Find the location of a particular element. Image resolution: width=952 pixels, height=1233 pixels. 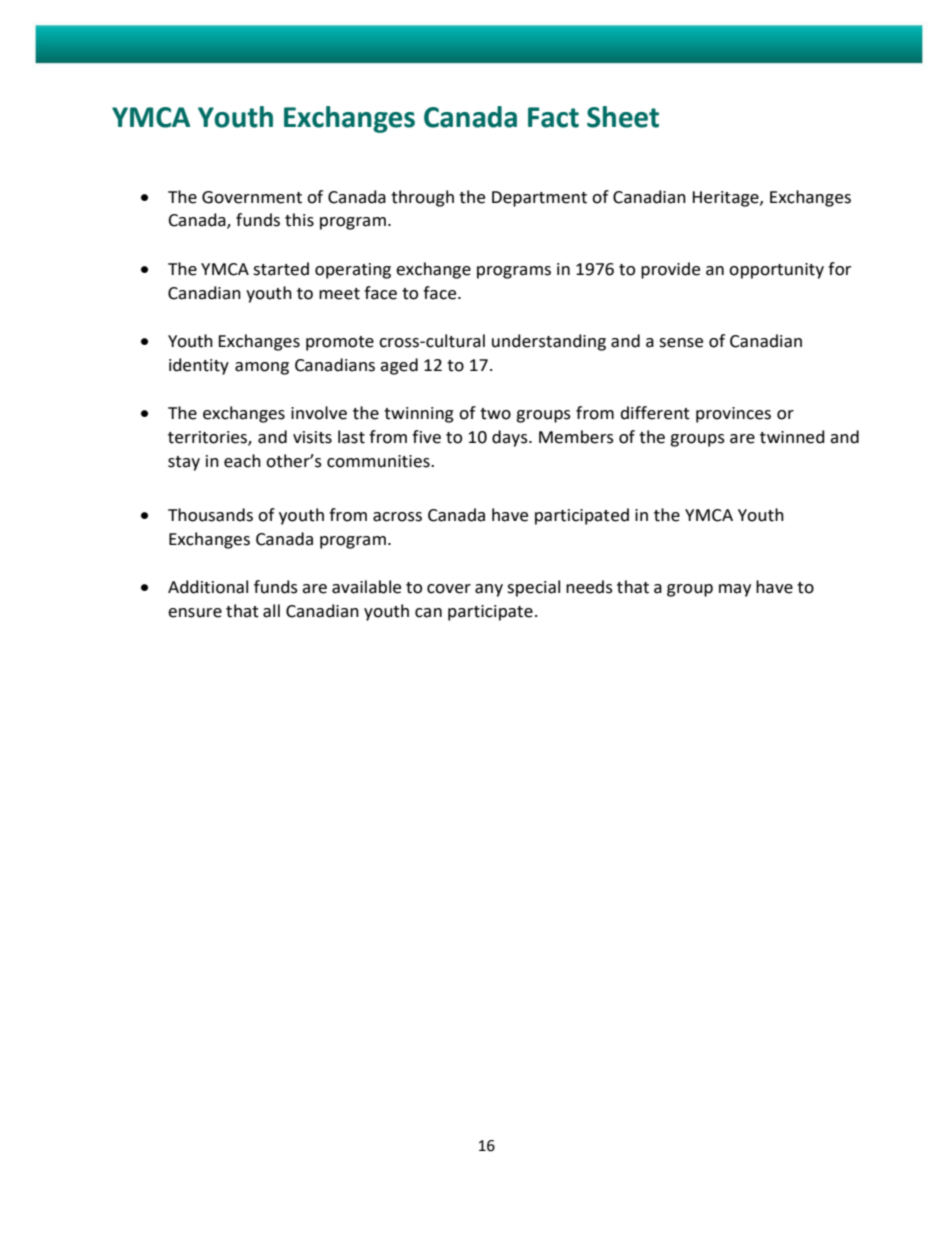

all is located at coordinates (271, 611).
